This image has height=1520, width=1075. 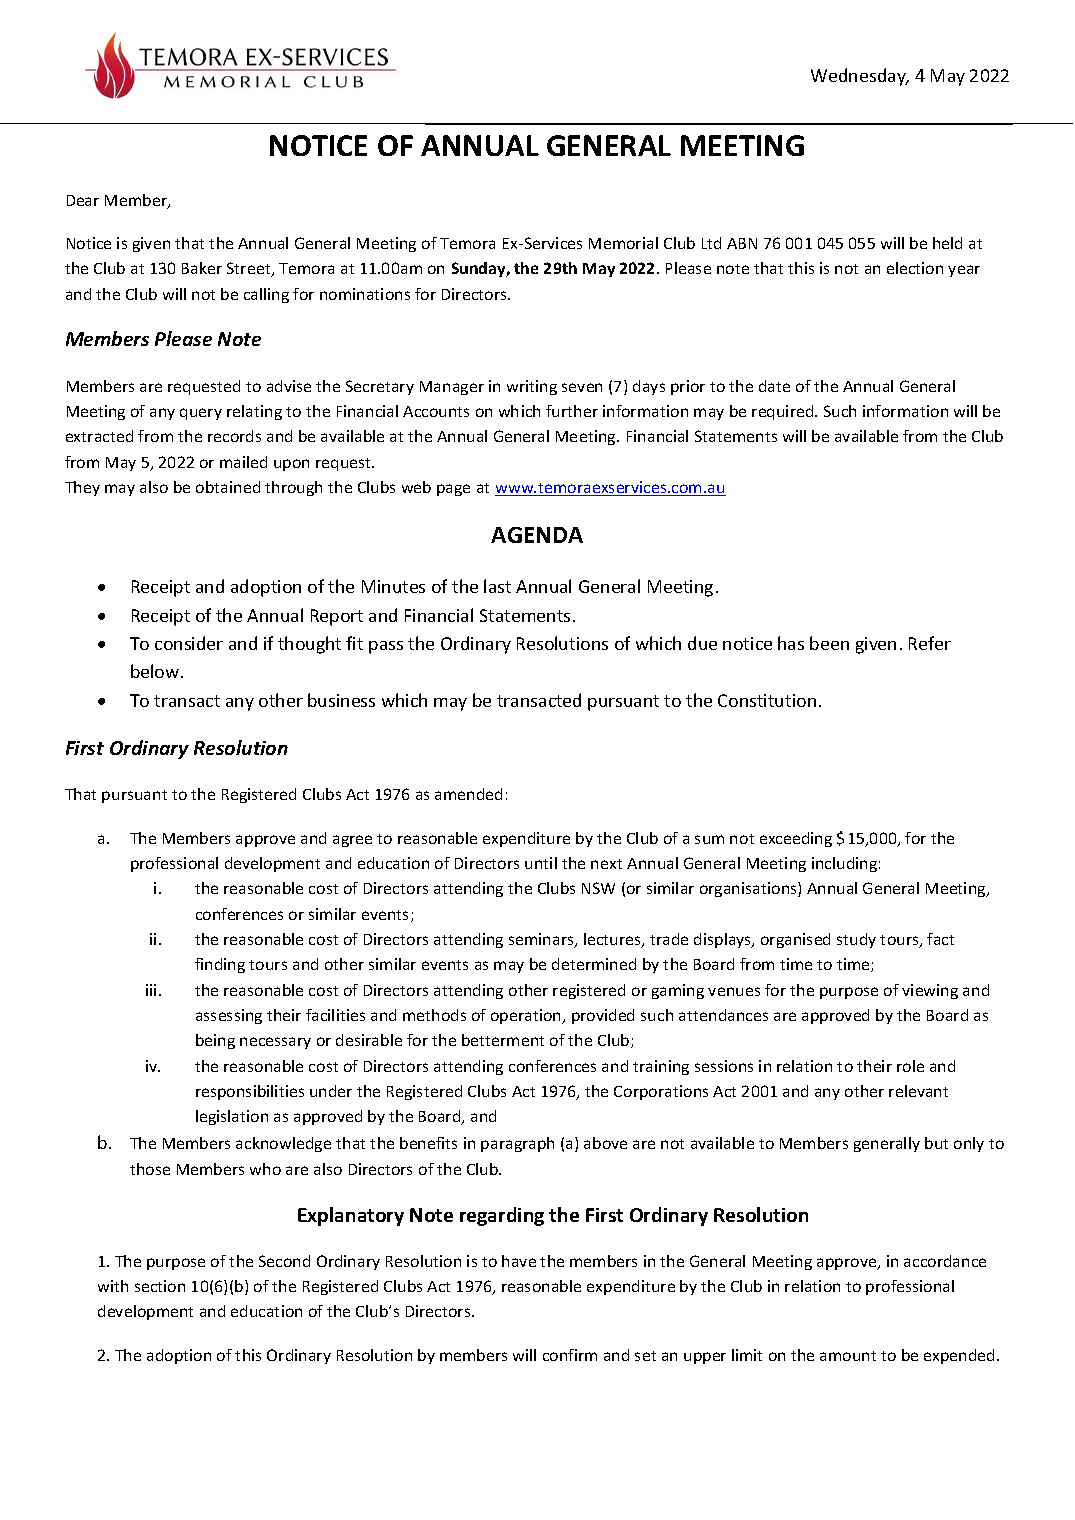 I want to click on writing, so click(x=532, y=387).
